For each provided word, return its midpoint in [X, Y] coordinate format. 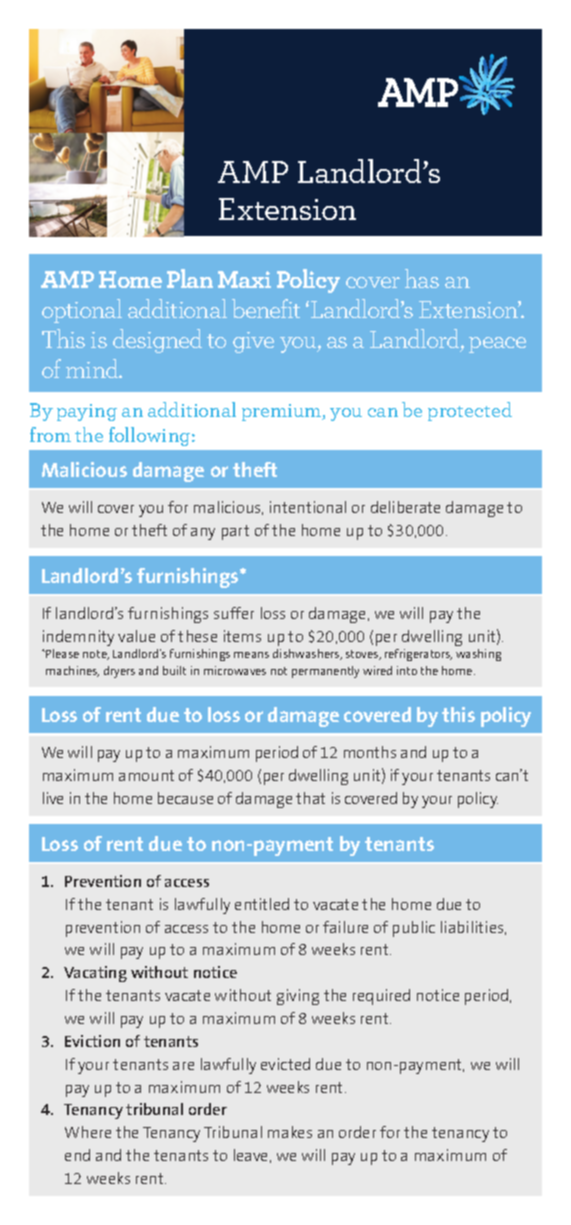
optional [82, 311]
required [381, 997]
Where [88, 1132]
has [422, 278]
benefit [266, 308]
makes [290, 1132]
